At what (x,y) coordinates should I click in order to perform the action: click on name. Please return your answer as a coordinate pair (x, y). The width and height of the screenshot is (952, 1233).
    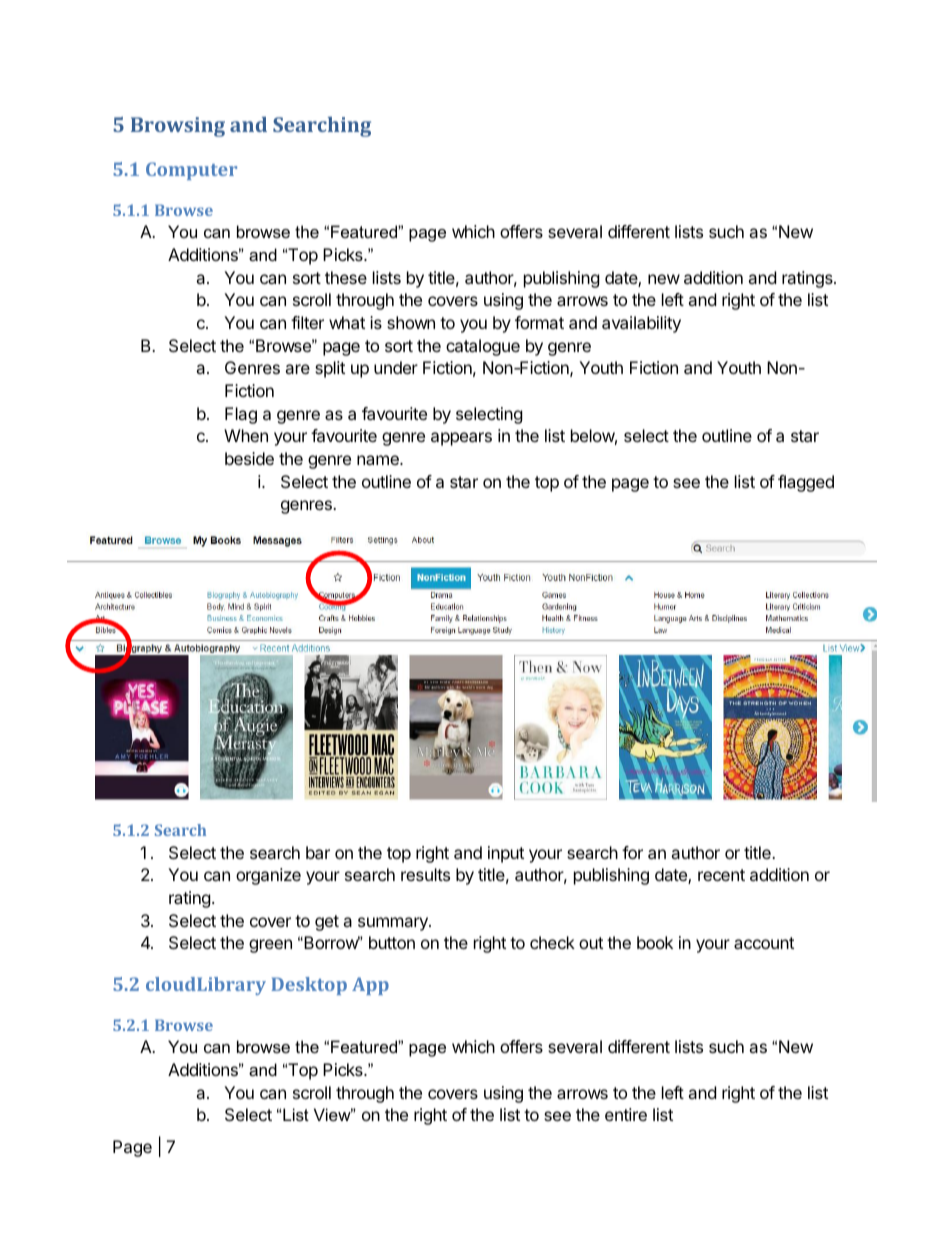
    Looking at the image, I should click on (379, 460).
